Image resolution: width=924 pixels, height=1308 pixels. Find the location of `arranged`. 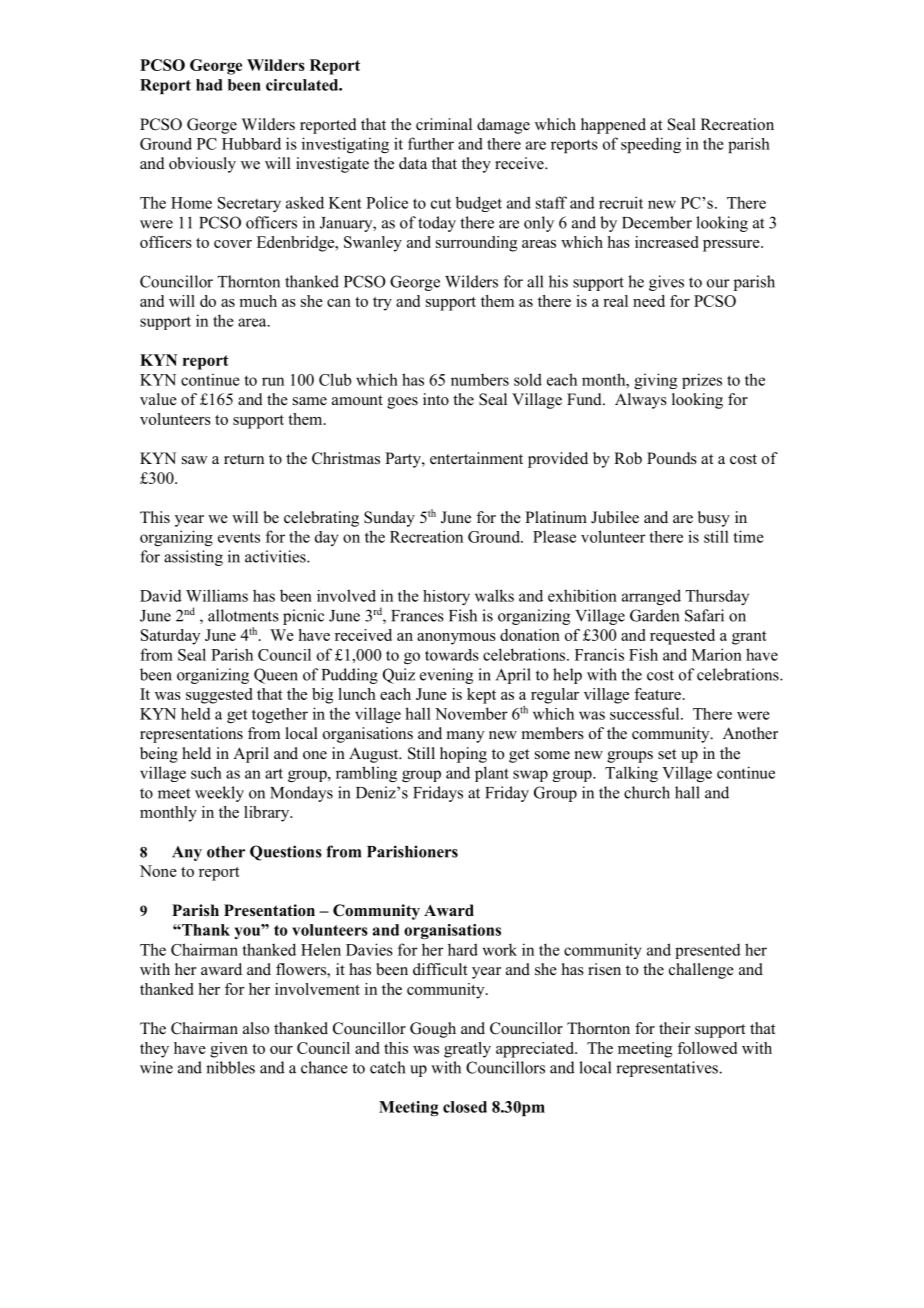

arranged is located at coordinates (651, 597).
